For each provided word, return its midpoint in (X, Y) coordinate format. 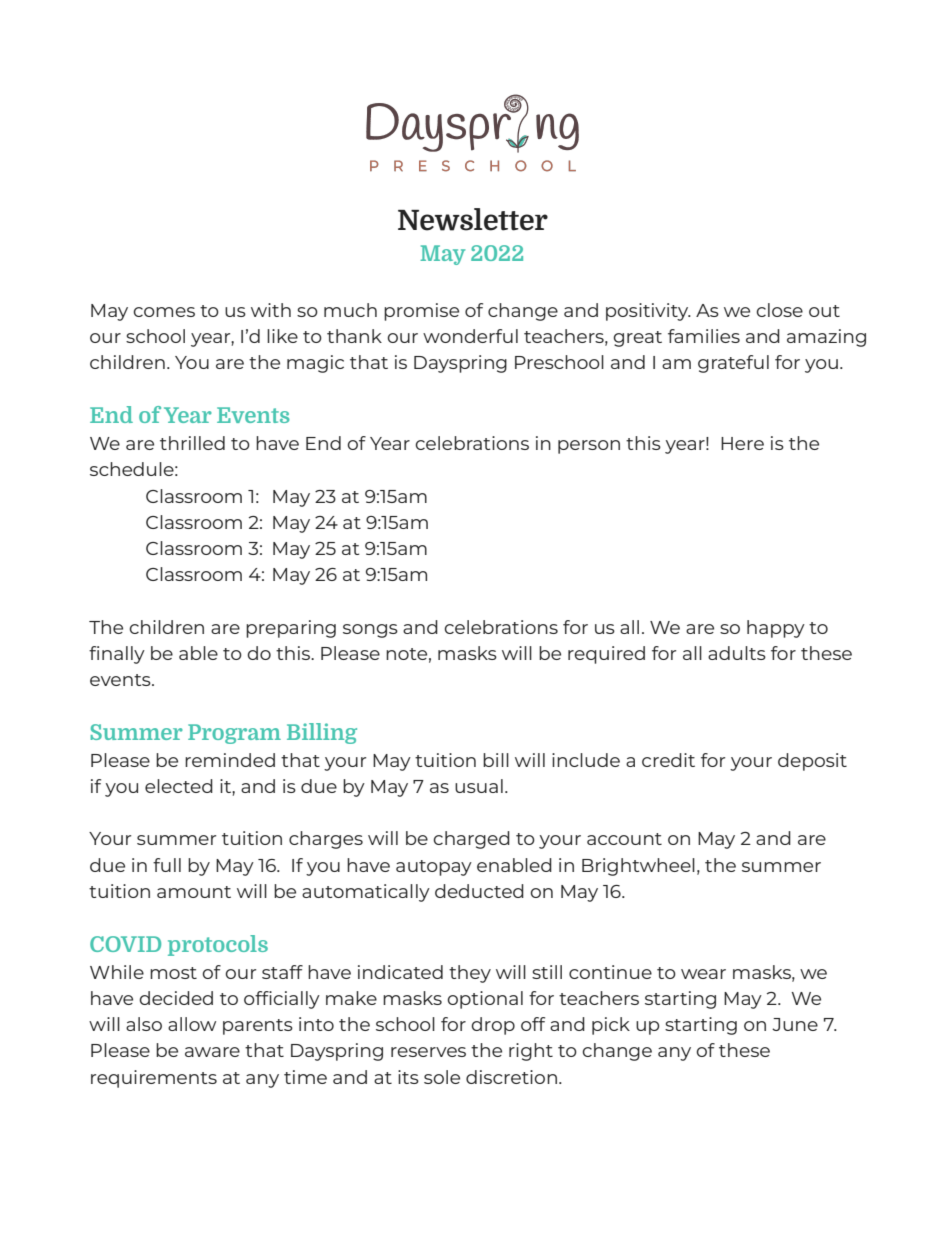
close (779, 310)
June (795, 1024)
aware (212, 1052)
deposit (812, 762)
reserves (428, 1052)
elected (179, 786)
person (589, 447)
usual (479, 786)
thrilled (192, 443)
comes (164, 312)
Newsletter (473, 219)
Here (742, 443)
